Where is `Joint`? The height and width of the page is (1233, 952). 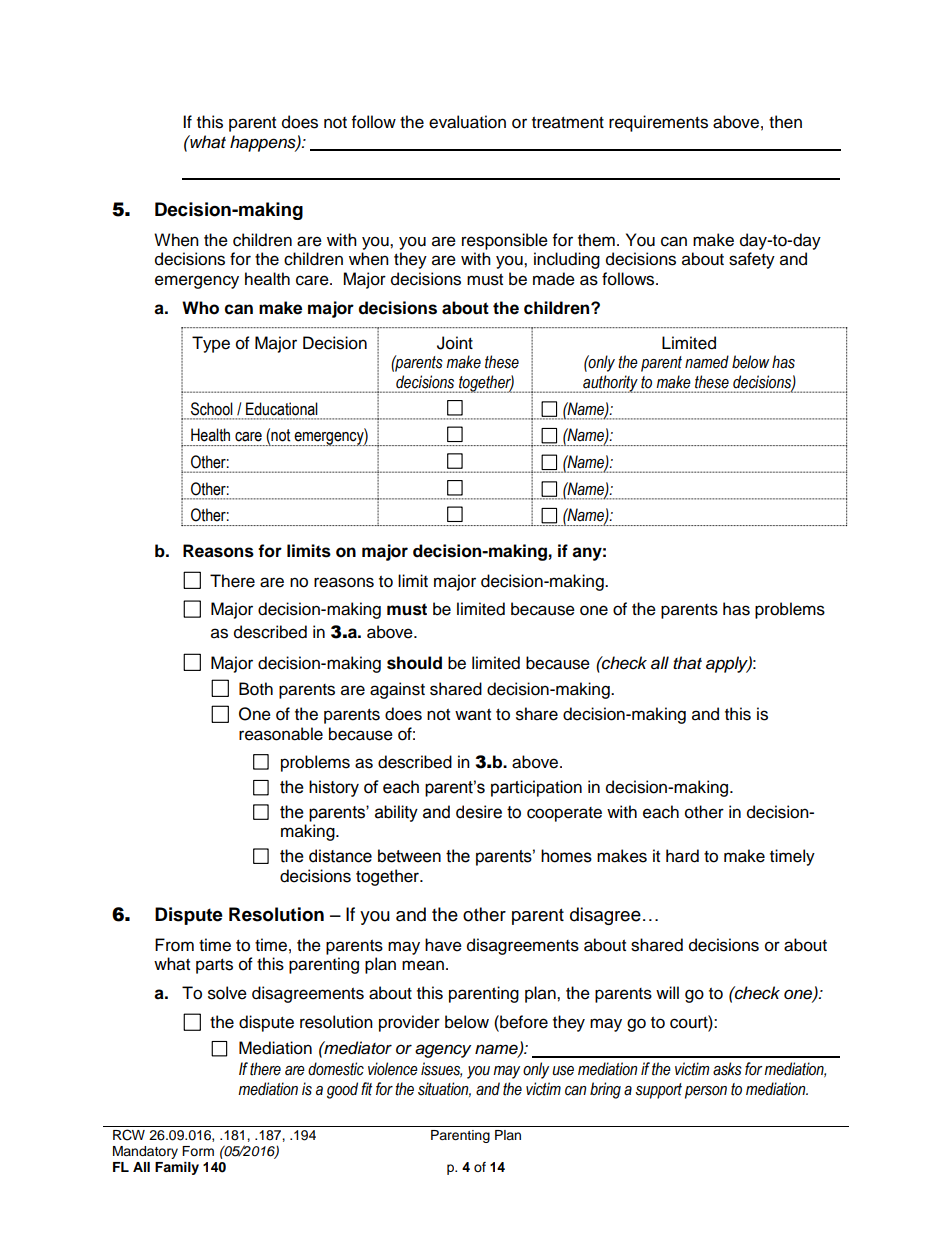
Joint is located at coordinates (455, 343).
